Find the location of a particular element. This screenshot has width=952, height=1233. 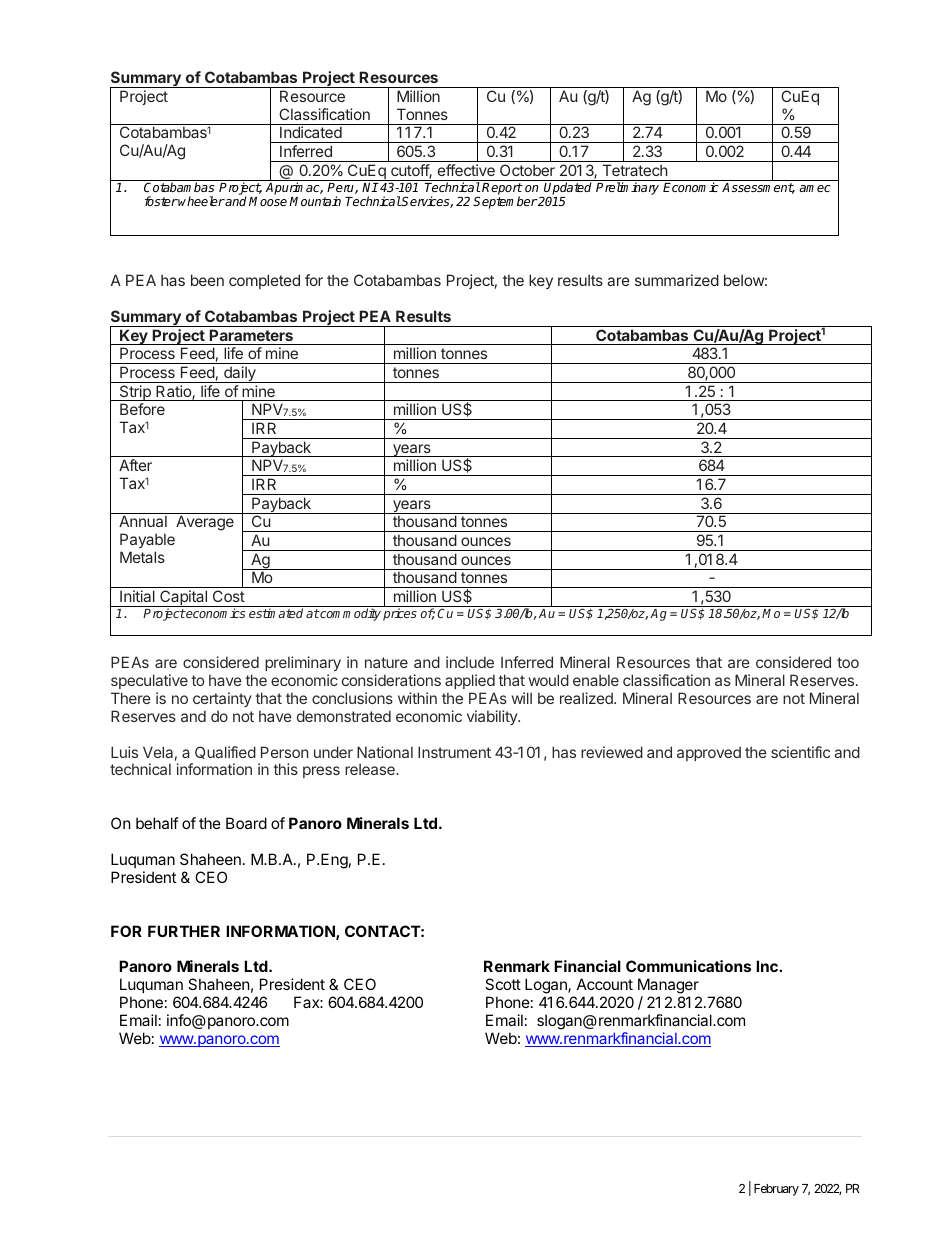

too is located at coordinates (848, 662).
